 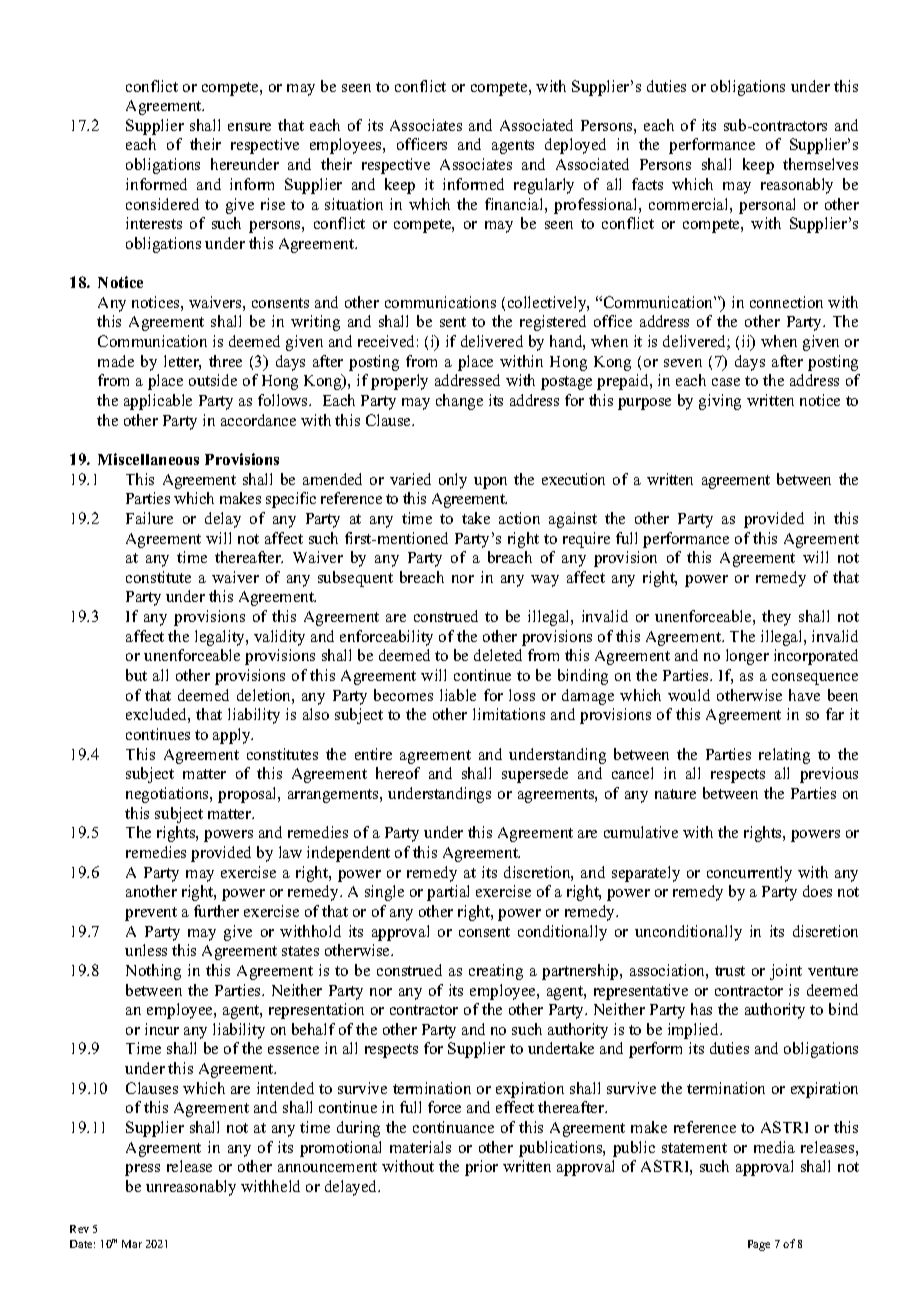 What do you see at coordinates (448, 893) in the image?
I see `partial` at bounding box center [448, 893].
